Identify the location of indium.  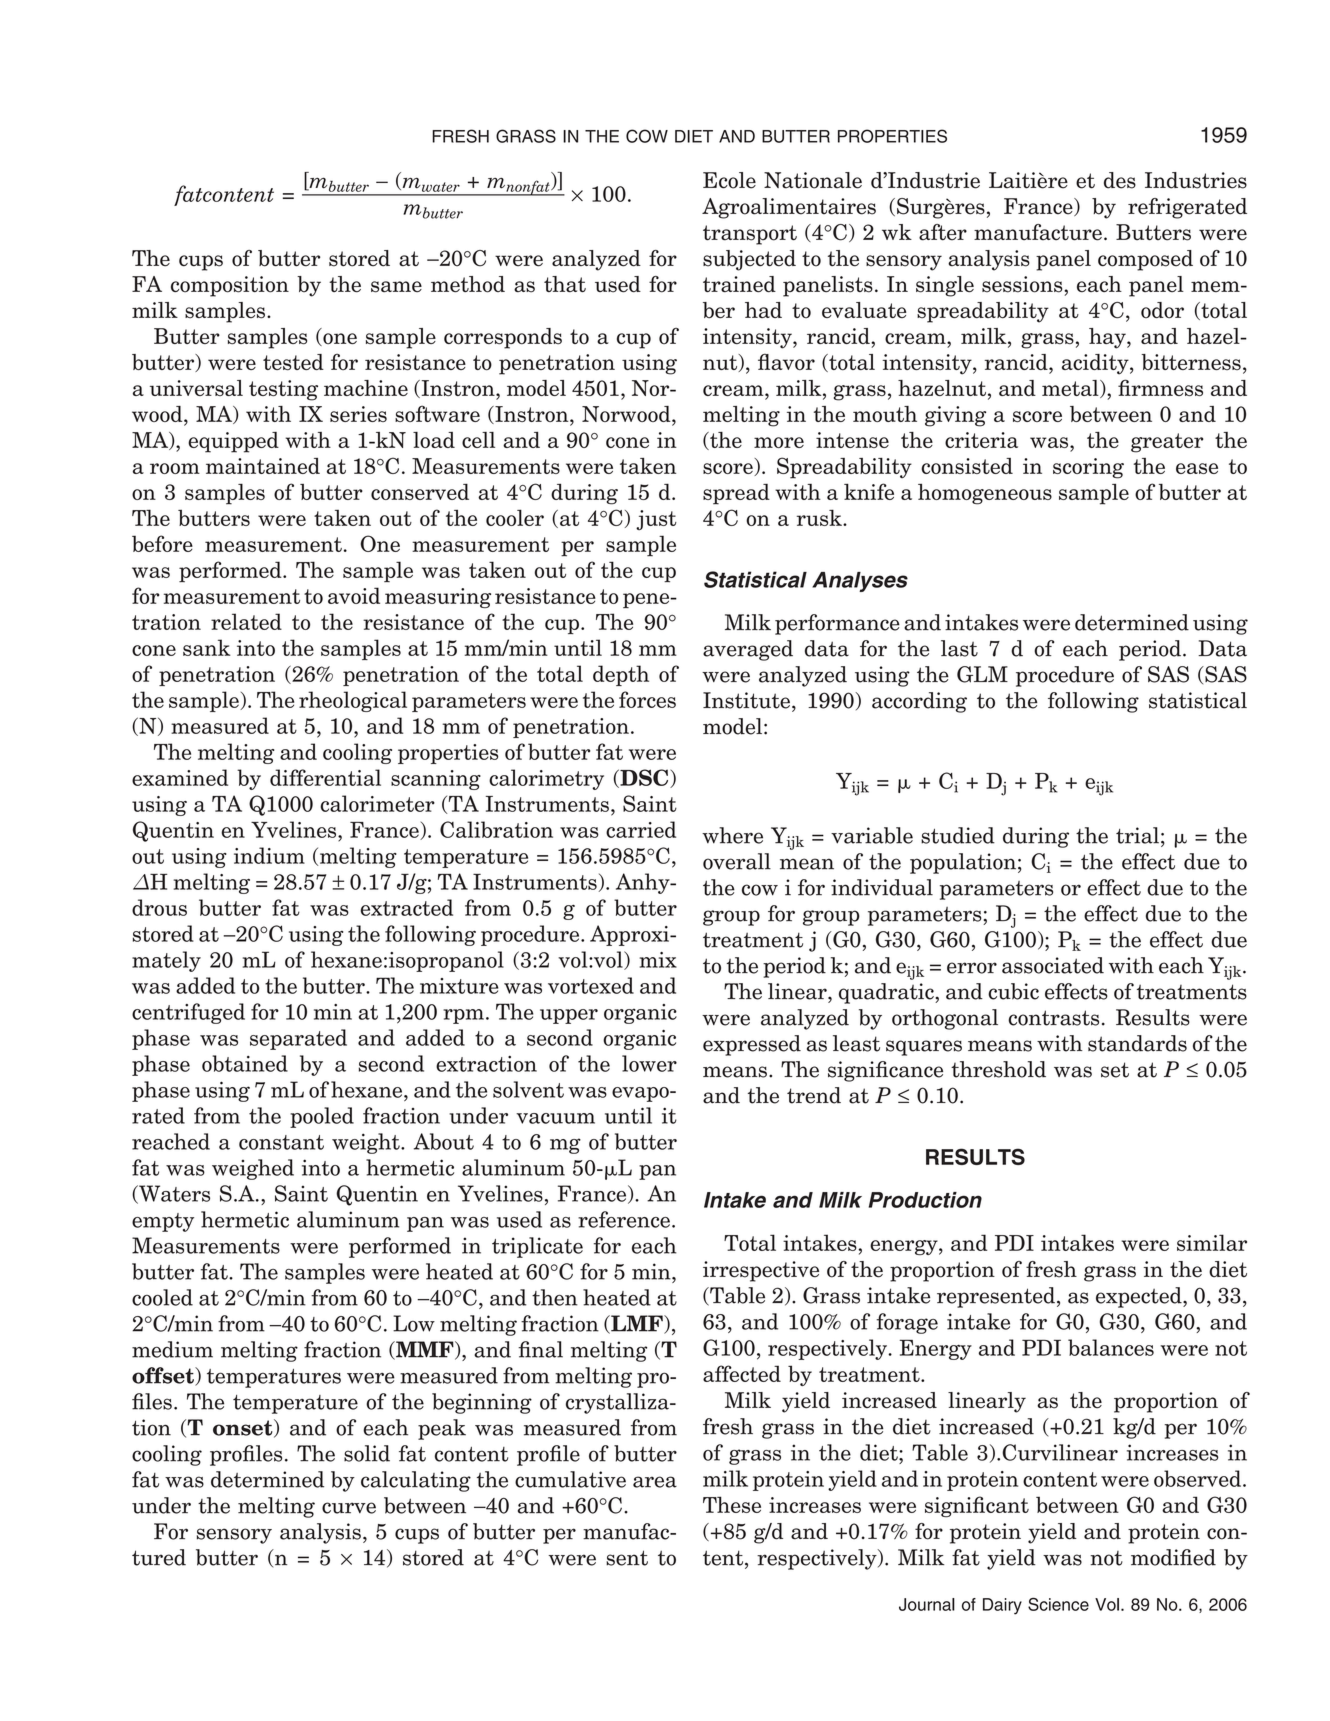
(269, 855).
